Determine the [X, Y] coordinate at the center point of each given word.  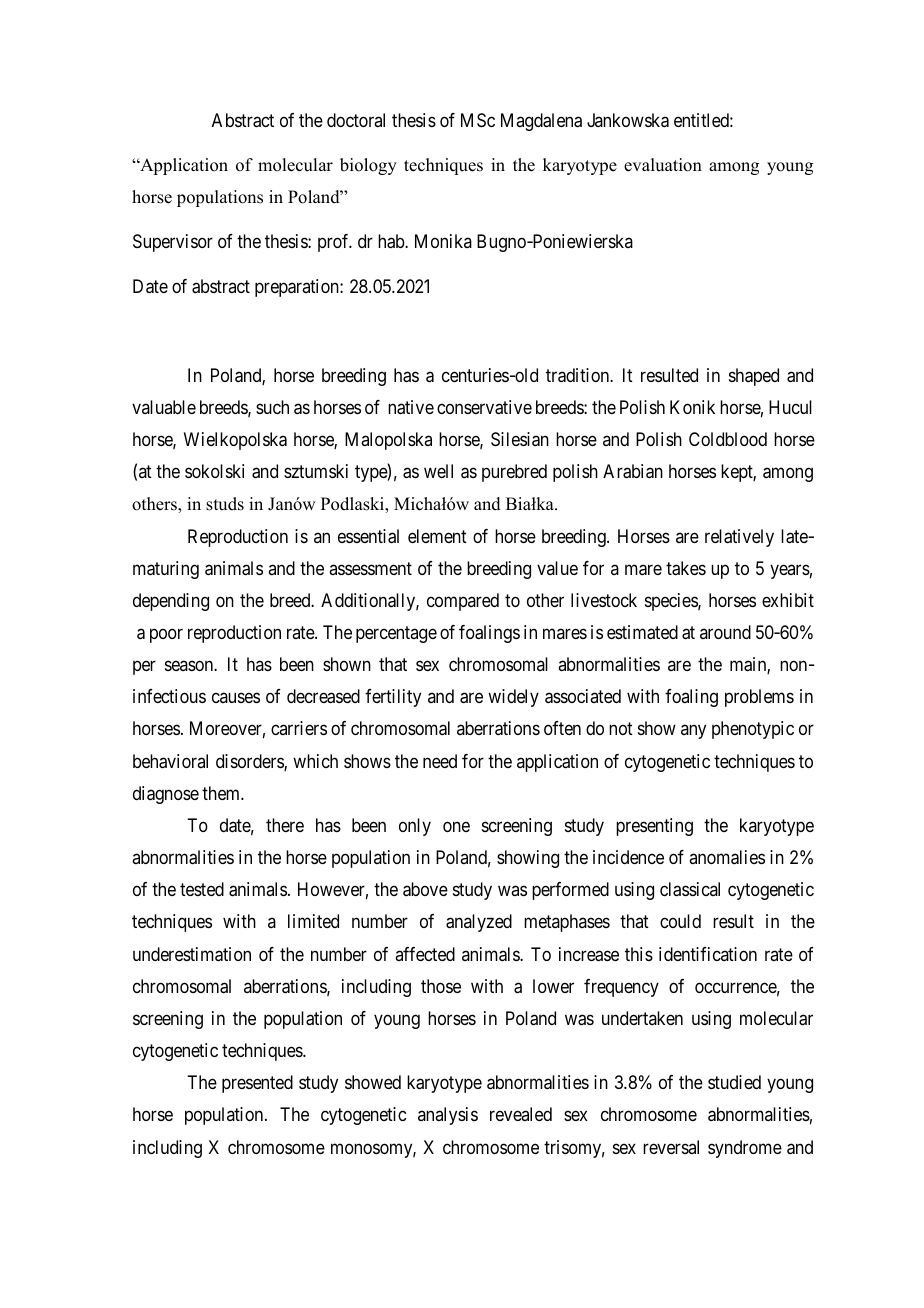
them [222, 793]
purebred [514, 473]
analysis [448, 1116]
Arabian [633, 471]
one [456, 826]
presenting [654, 827]
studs [225, 504]
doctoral [356, 120]
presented [257, 1084]
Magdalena [541, 122]
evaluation [663, 165]
